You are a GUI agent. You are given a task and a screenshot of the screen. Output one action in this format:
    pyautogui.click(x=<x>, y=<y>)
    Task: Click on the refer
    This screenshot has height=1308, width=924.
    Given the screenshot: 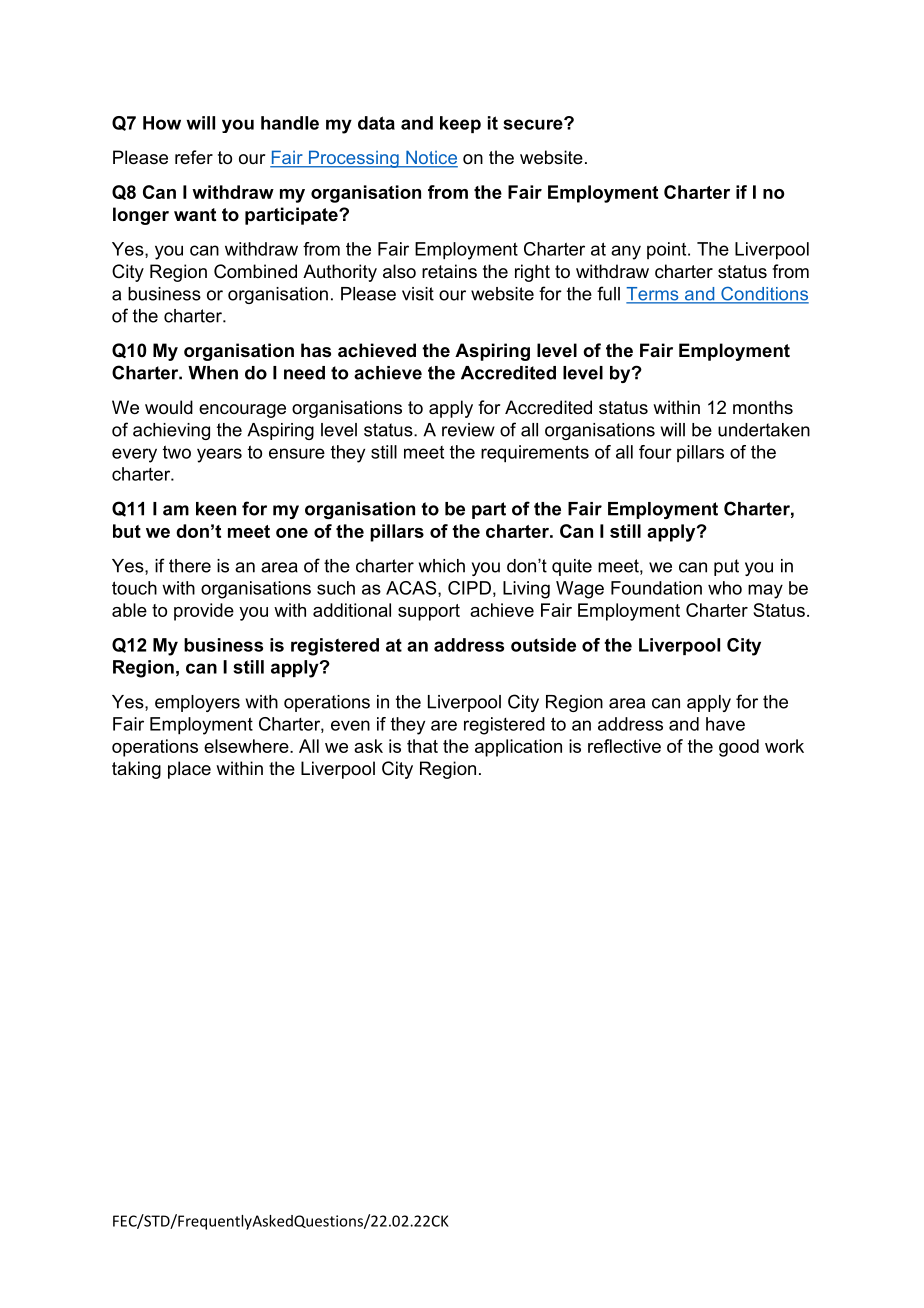 What is the action you would take?
    pyautogui.click(x=194, y=157)
